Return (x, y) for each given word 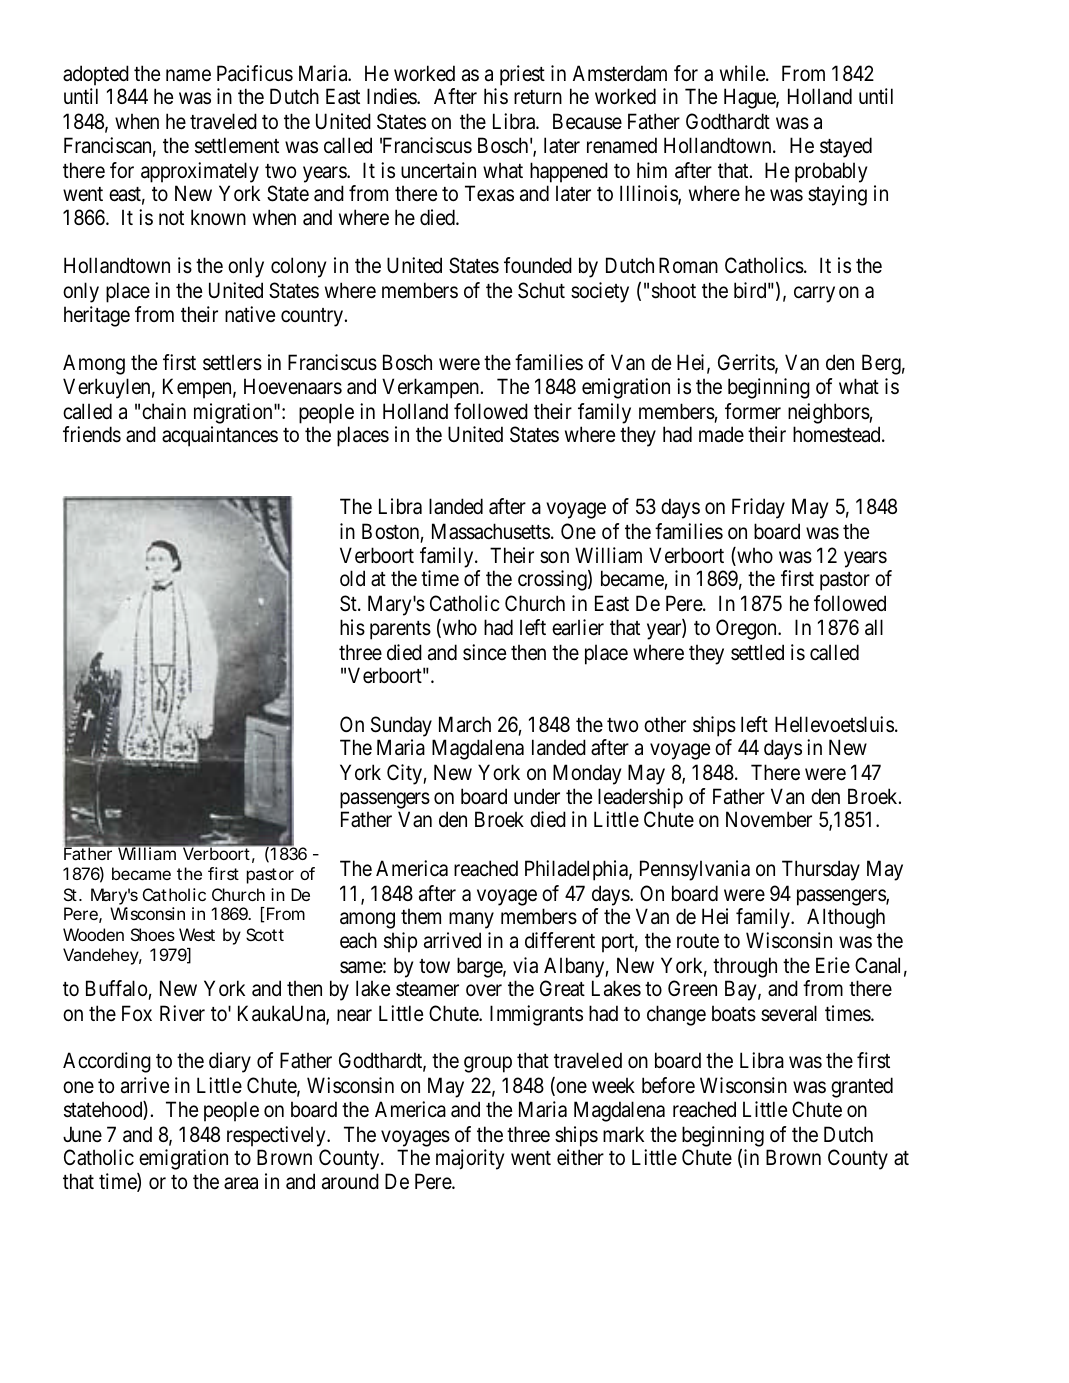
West (197, 934)
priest (522, 75)
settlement (237, 145)
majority (470, 1159)
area (241, 1183)
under (537, 796)
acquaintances (220, 436)
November (769, 819)
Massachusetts (491, 531)
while (743, 73)
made (721, 434)
